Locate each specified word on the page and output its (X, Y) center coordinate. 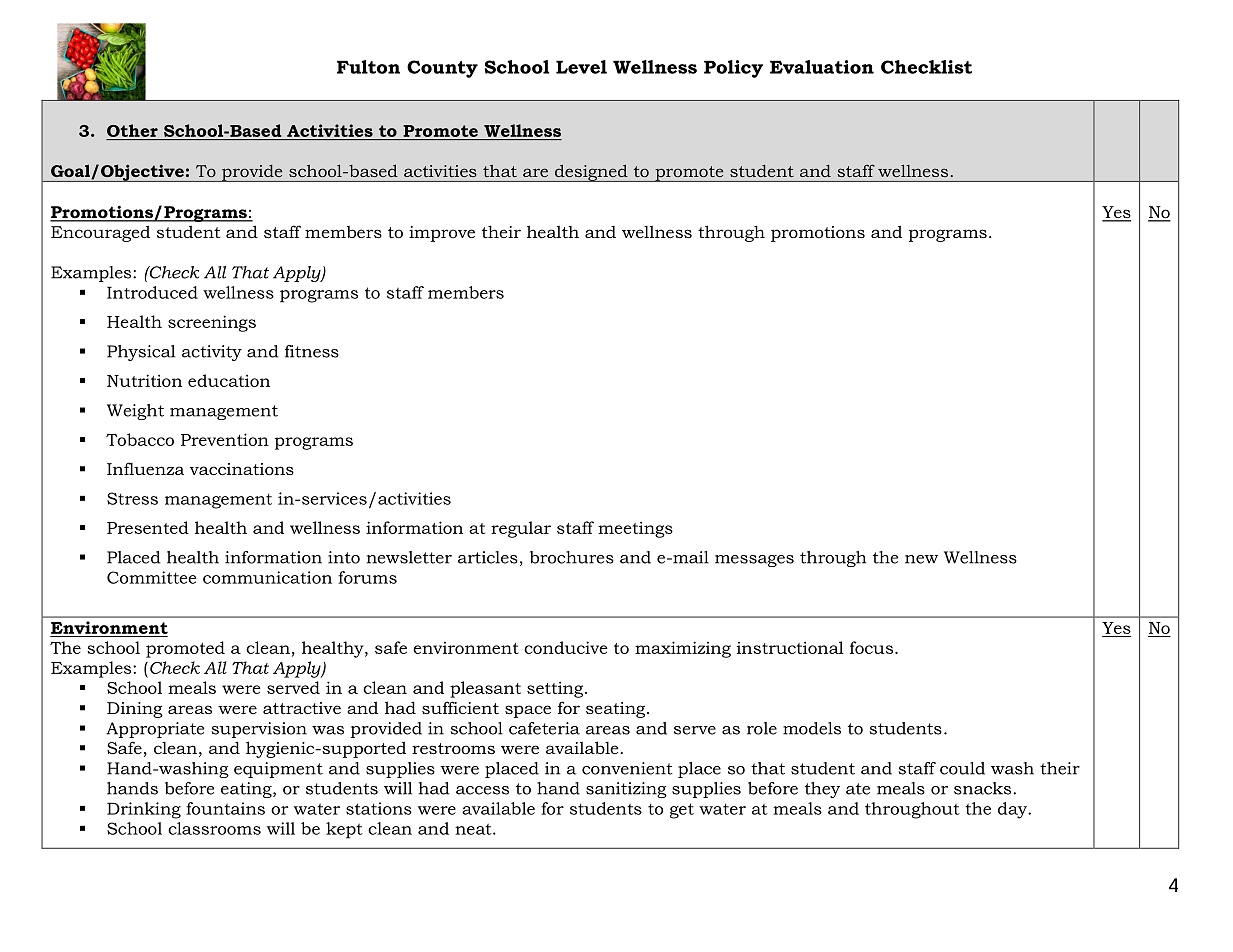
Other (133, 132)
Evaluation (822, 67)
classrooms (214, 828)
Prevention (225, 439)
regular (521, 529)
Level (581, 67)
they (822, 790)
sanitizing (626, 790)
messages (754, 561)
